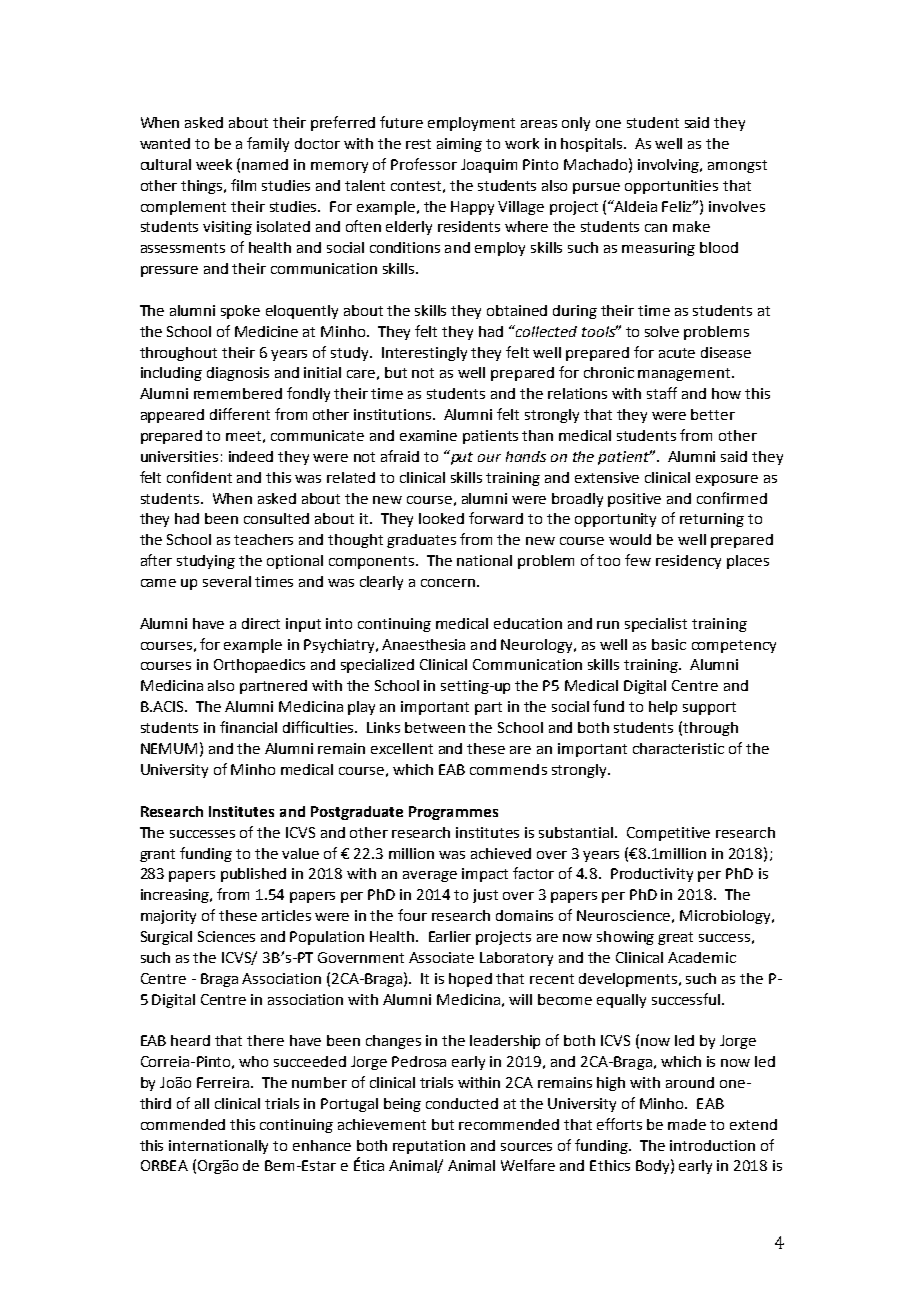 This screenshot has height=1308, width=924. Describe the element at coordinates (687, 1124) in the screenshot. I see `made` at that location.
